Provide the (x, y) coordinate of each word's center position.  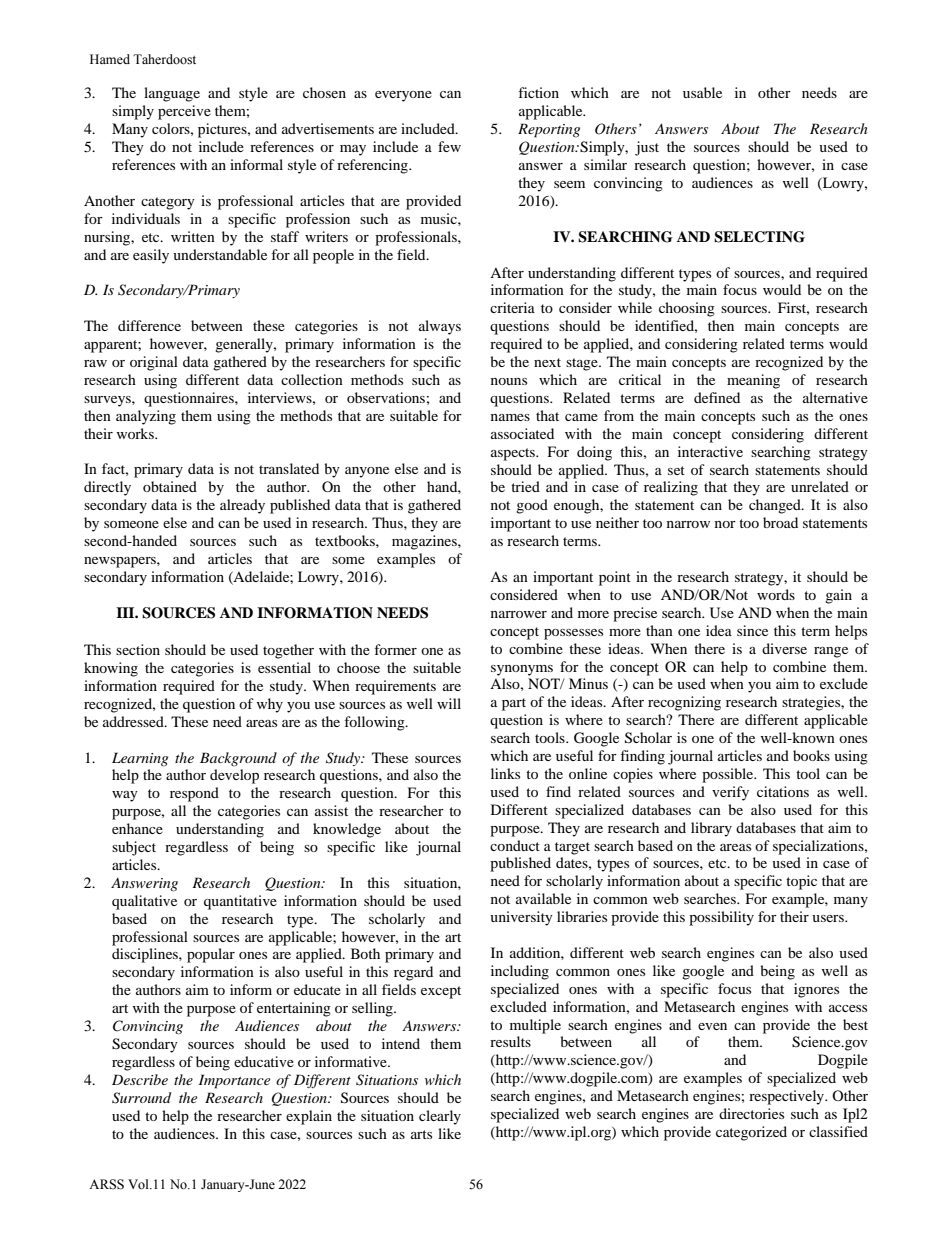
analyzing (146, 417)
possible (729, 775)
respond (194, 794)
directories (751, 1113)
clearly (440, 1117)
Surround (141, 1098)
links (505, 773)
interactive (710, 451)
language (172, 94)
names (510, 417)
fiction (538, 92)
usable (702, 92)
